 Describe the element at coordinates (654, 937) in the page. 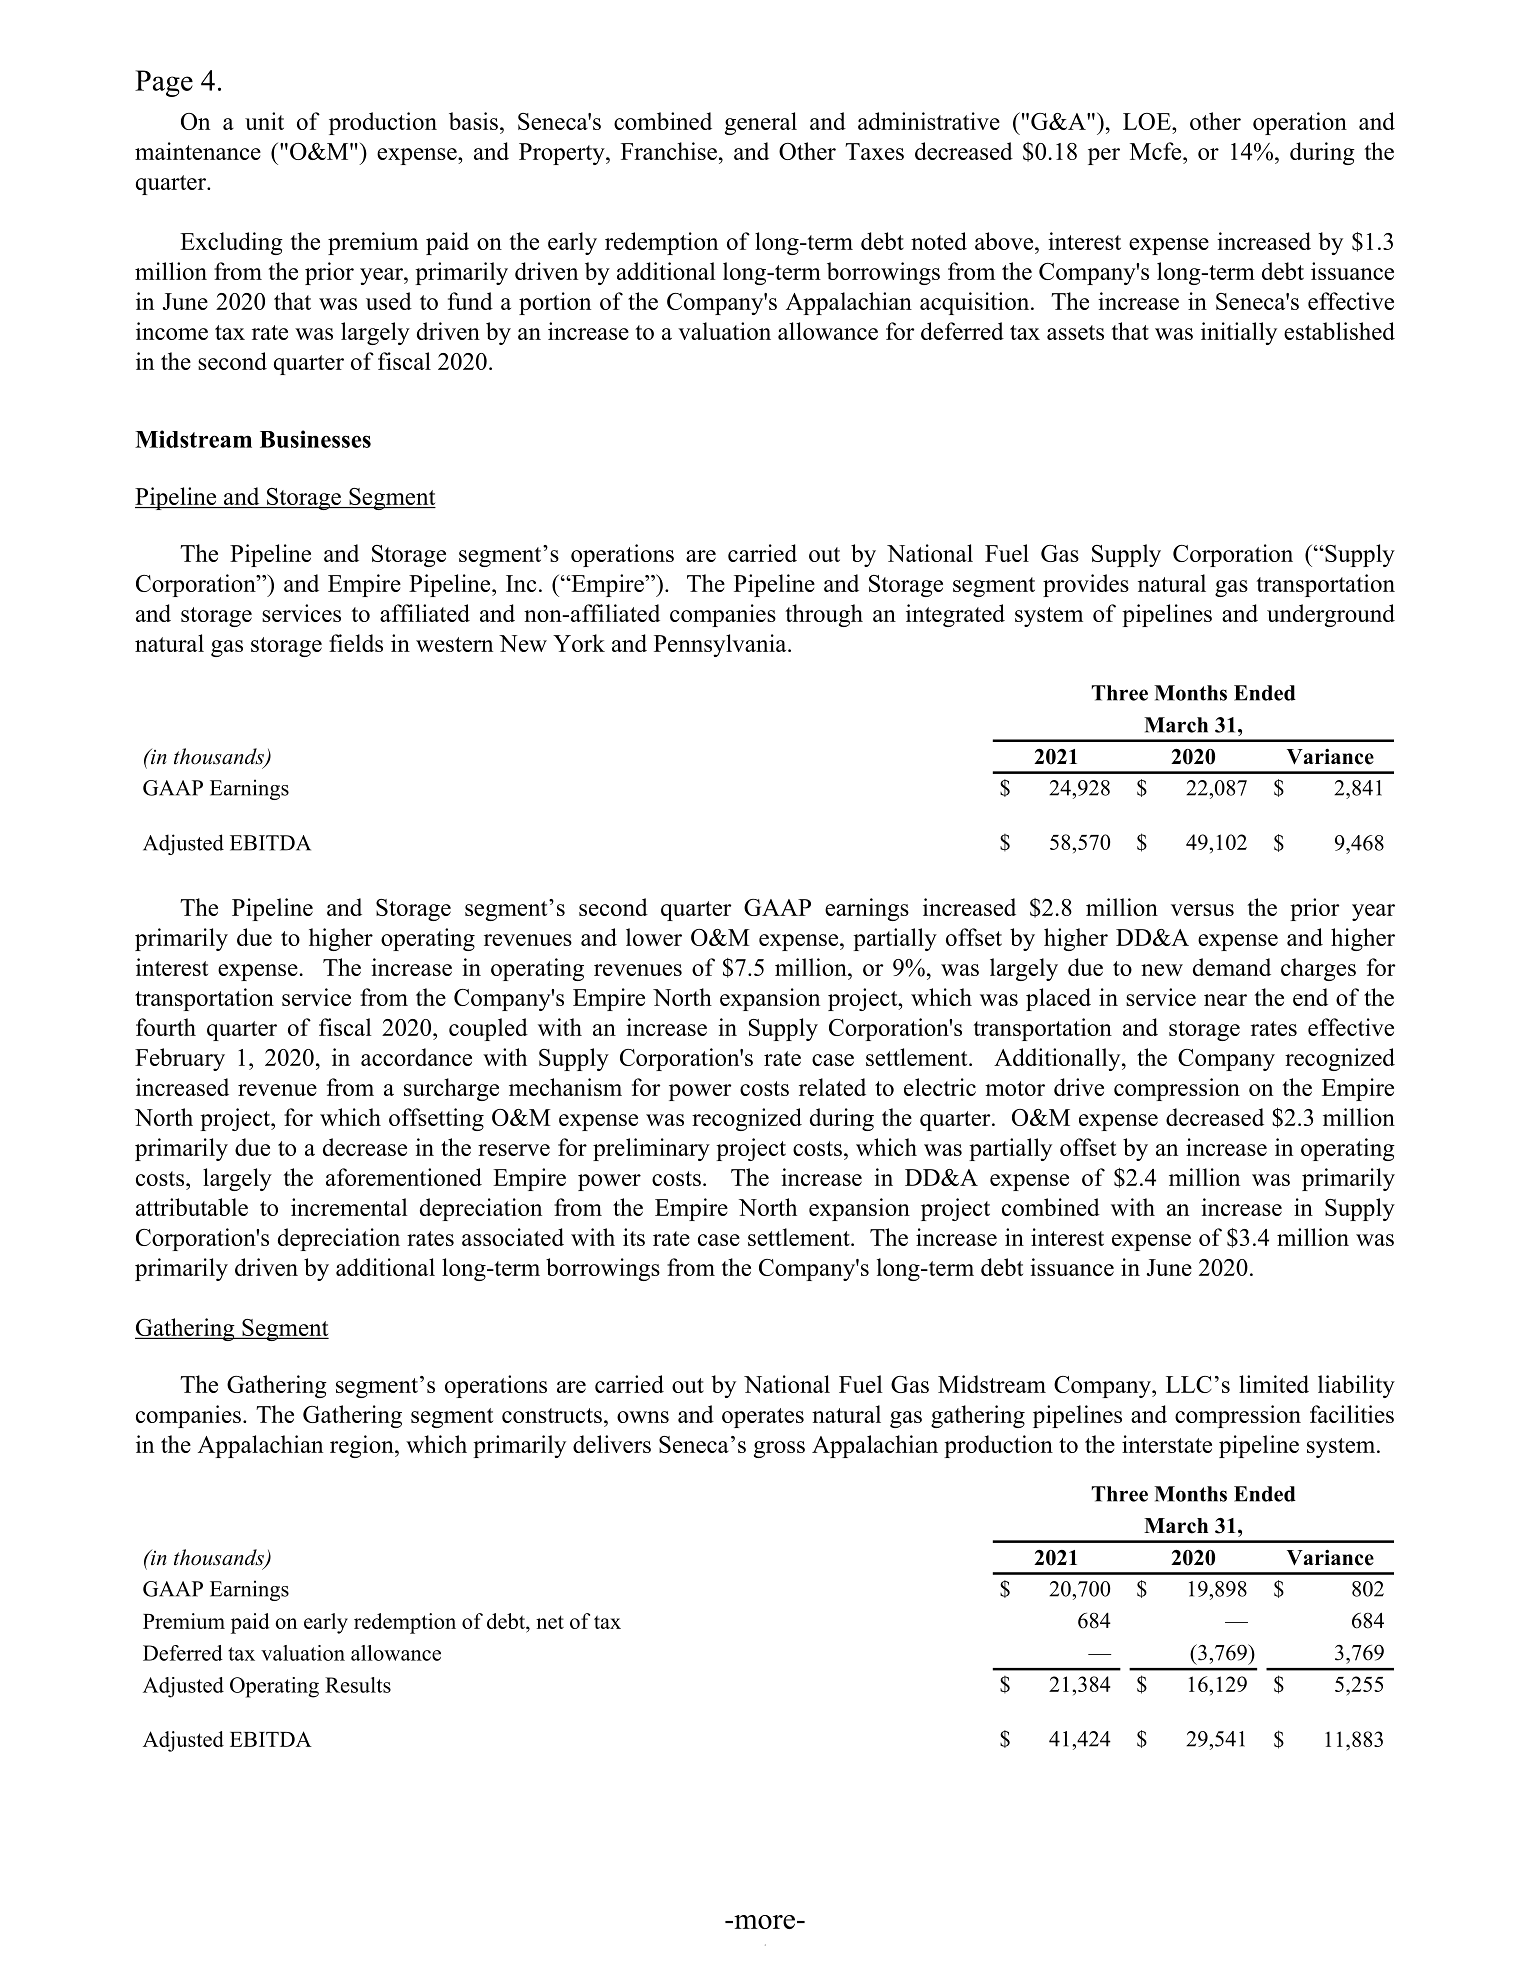

I see `lower` at that location.
